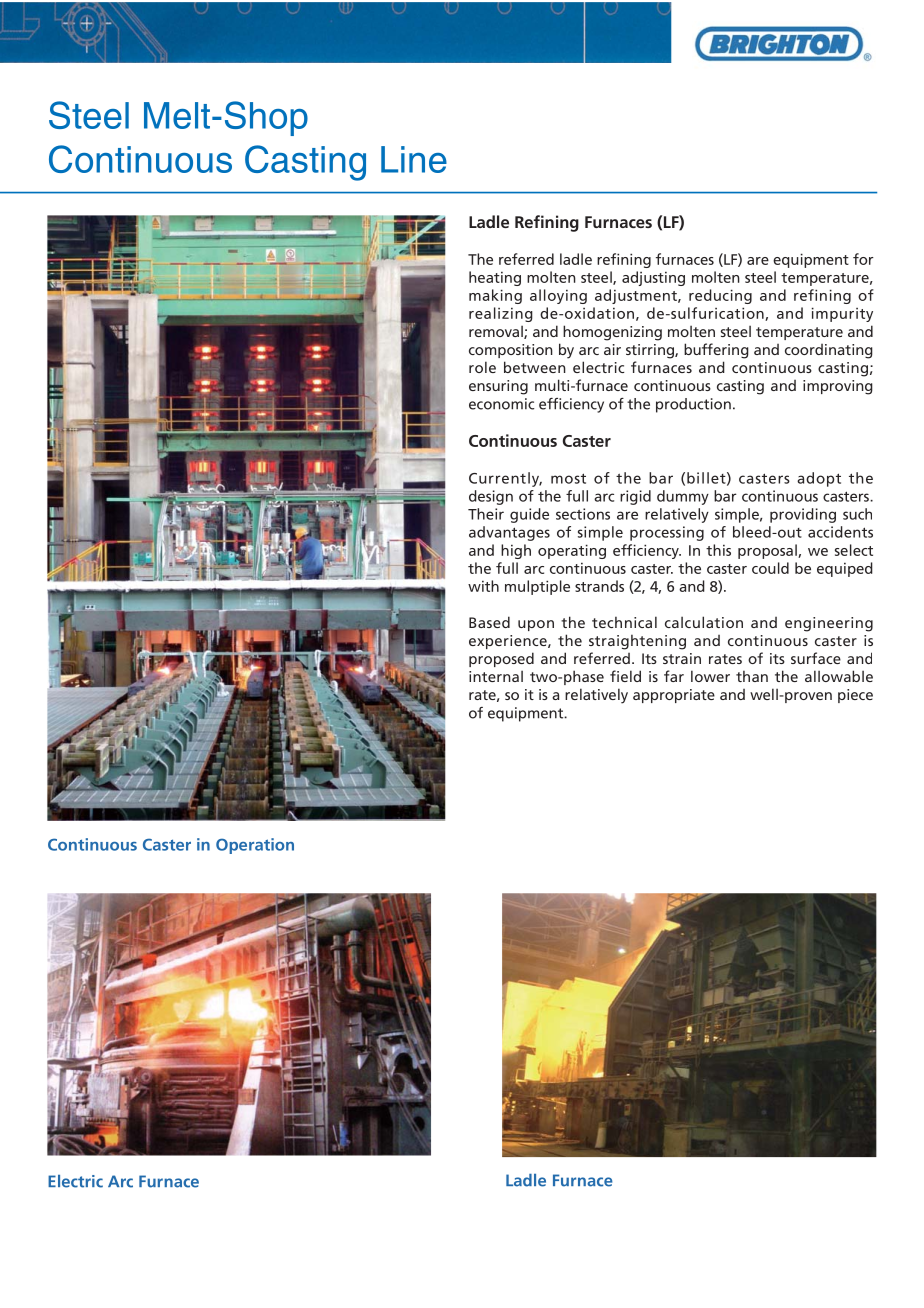  I want to click on engineering, so click(829, 624).
